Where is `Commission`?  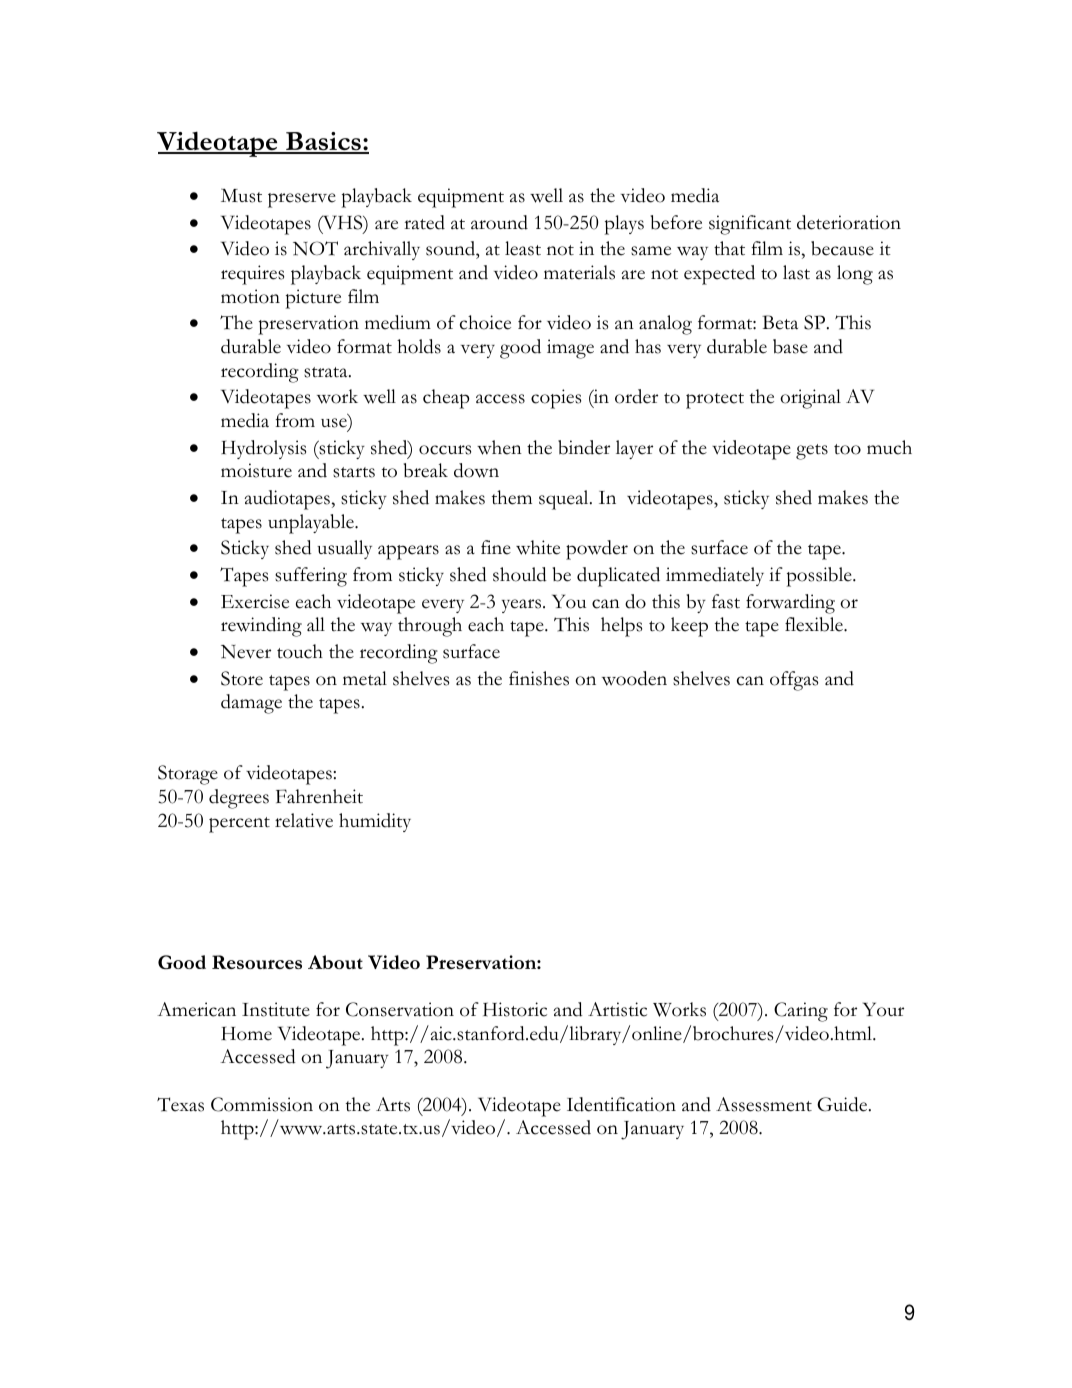 Commission is located at coordinates (262, 1104).
